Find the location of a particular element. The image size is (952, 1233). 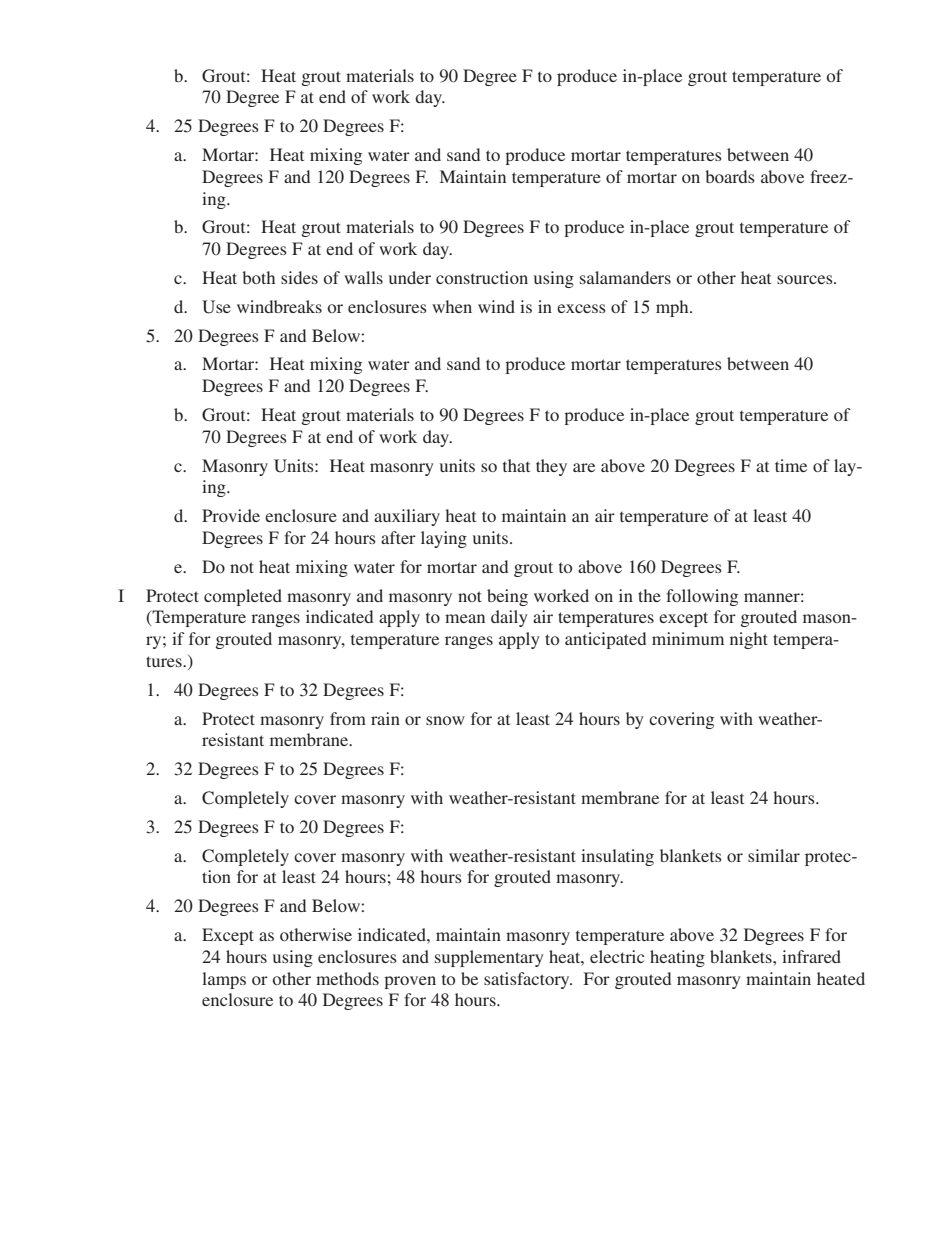

boards is located at coordinates (730, 176).
